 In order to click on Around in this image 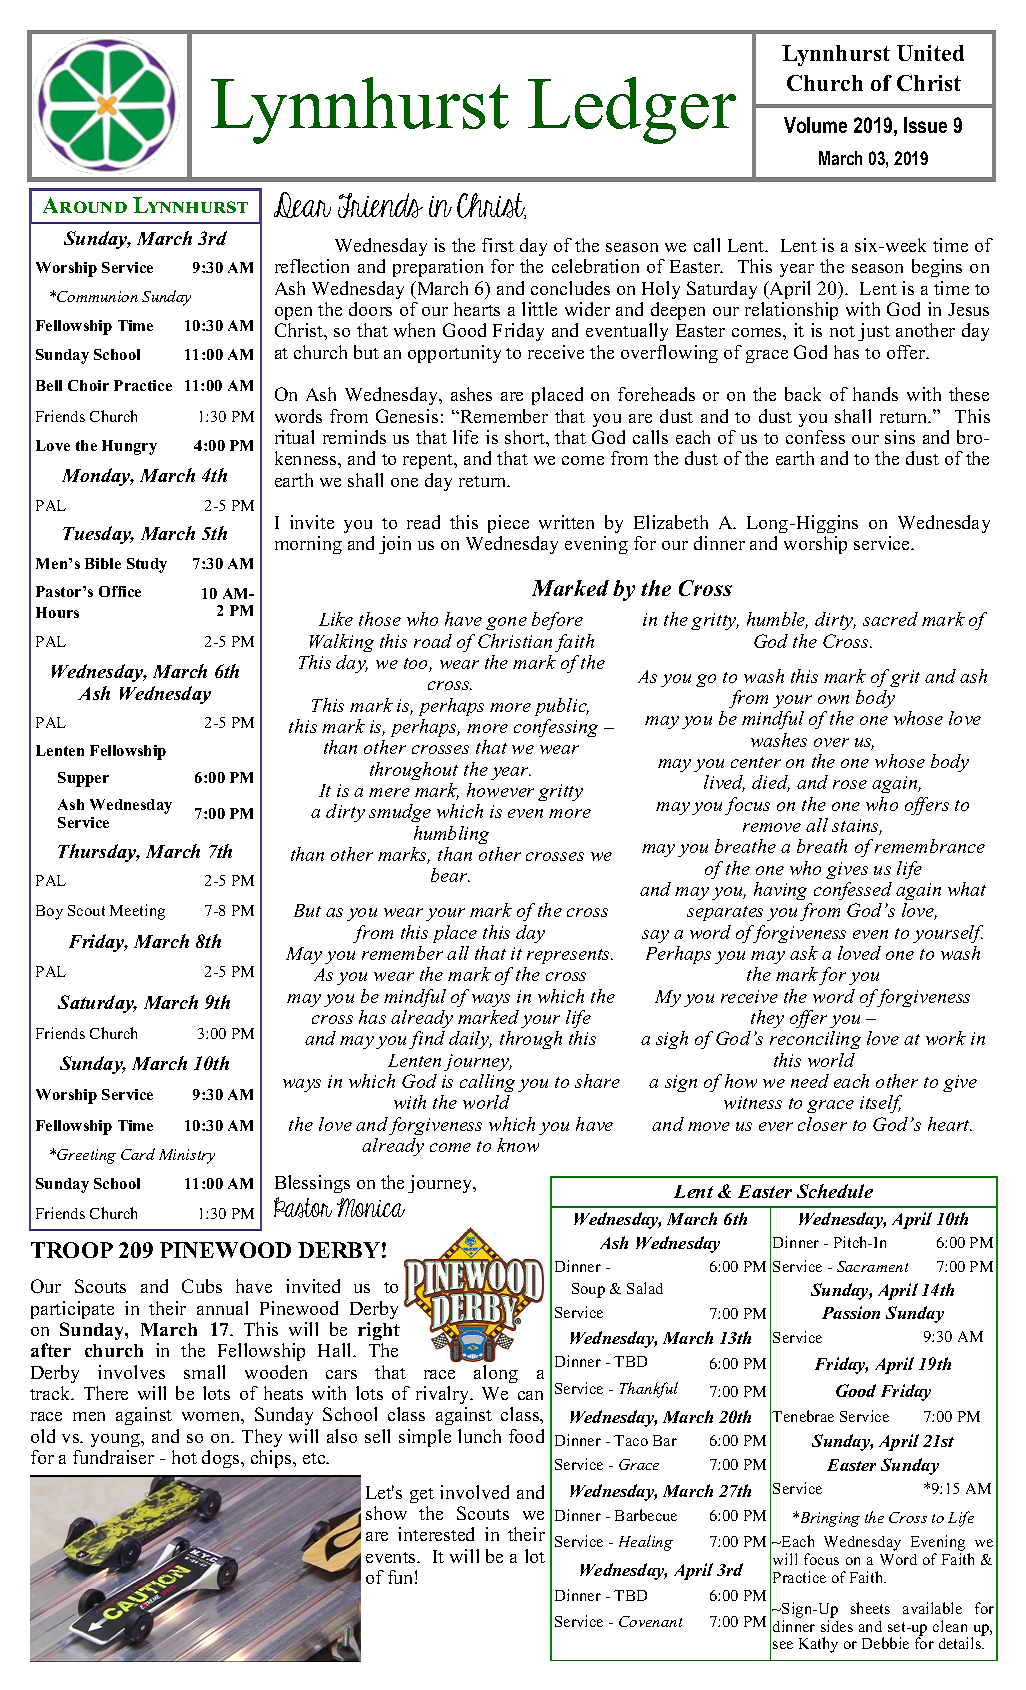, I will do `click(85, 205)`.
